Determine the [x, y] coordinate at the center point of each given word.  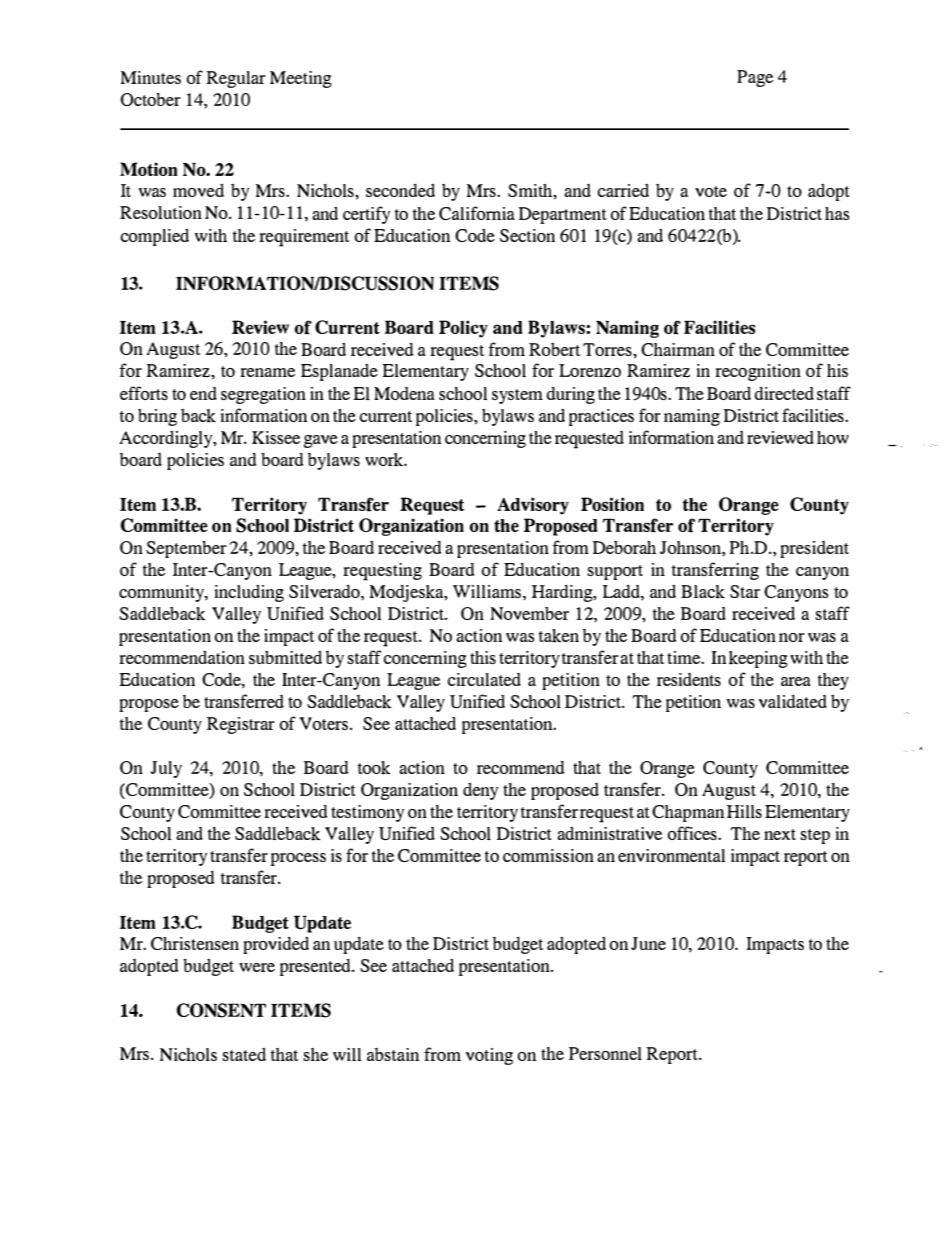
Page [755, 78]
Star [745, 591]
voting [489, 1056]
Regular [236, 79]
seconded [400, 190]
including [249, 593]
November [529, 613]
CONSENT [221, 1010]
